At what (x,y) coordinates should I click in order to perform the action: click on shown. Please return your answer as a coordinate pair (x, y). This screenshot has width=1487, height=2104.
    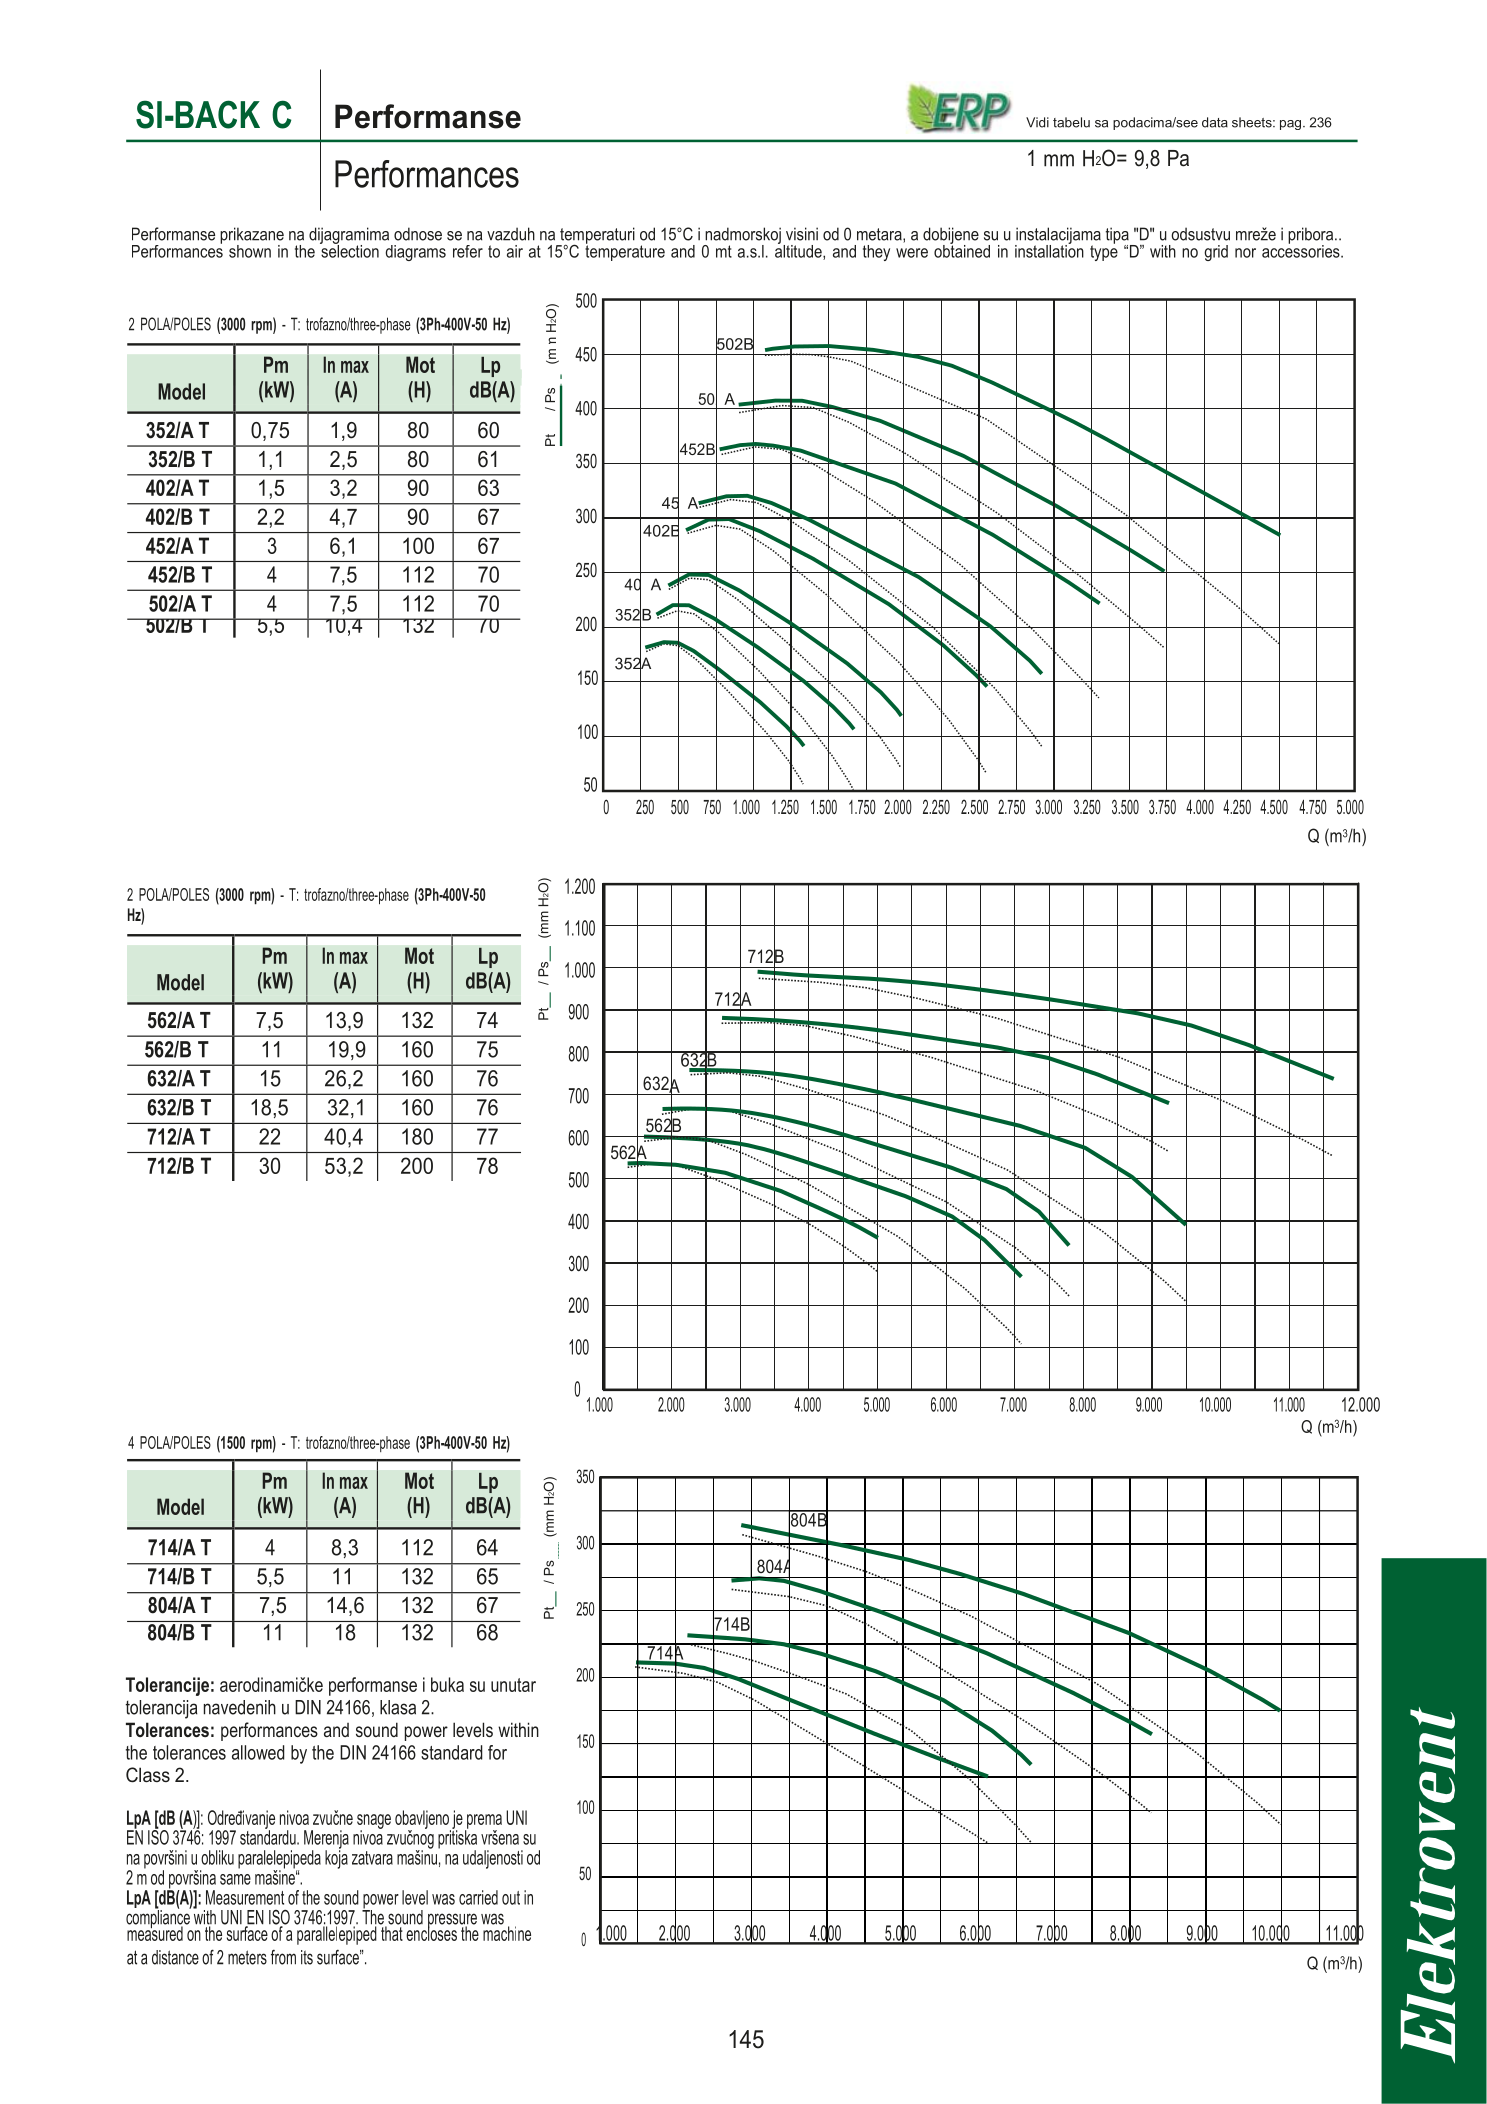
    Looking at the image, I should click on (250, 251).
